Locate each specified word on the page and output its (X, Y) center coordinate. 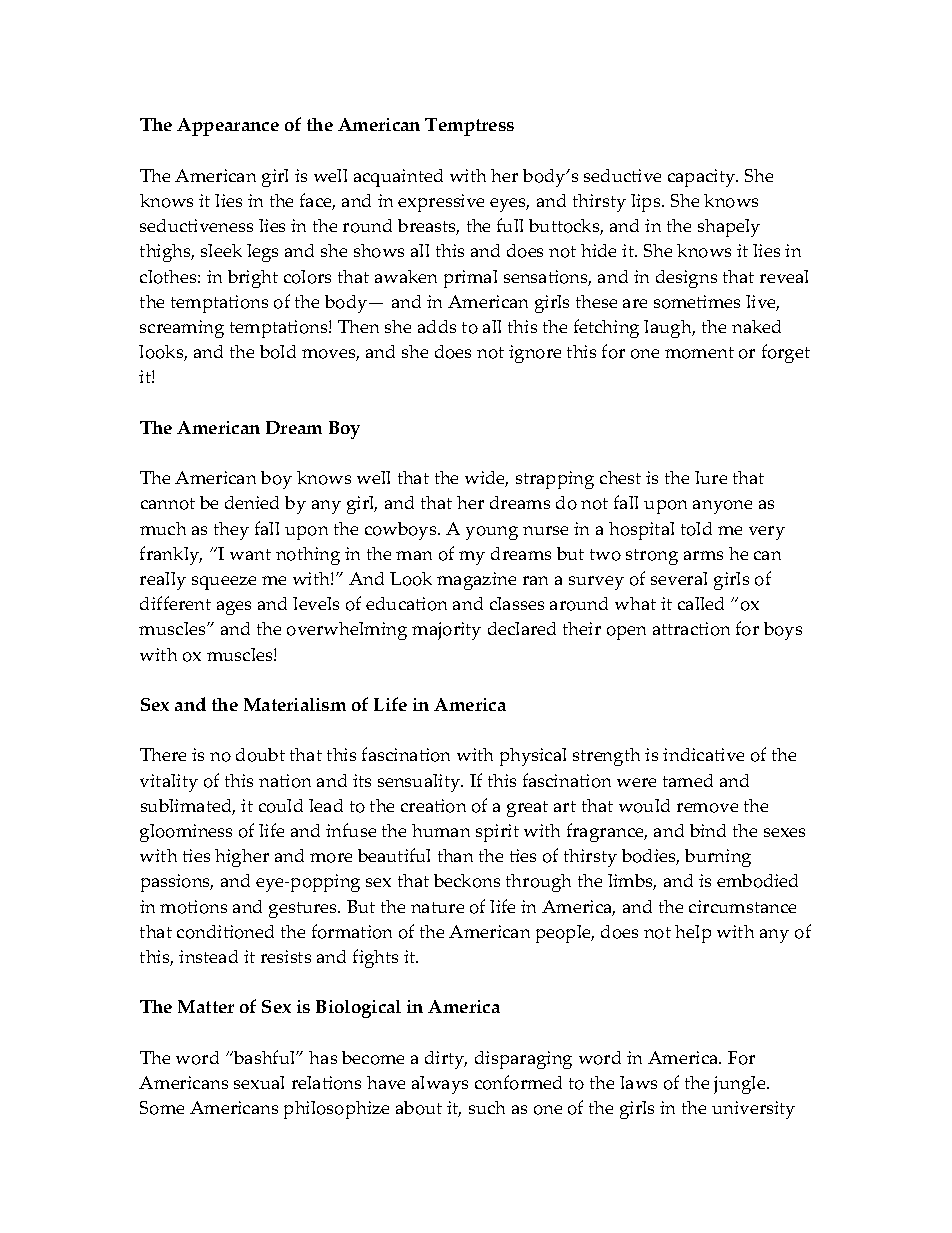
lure (711, 477)
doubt (260, 755)
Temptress (469, 127)
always (440, 1085)
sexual (259, 1082)
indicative (703, 754)
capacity (703, 178)
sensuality (420, 783)
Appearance (228, 127)
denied (252, 502)
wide (486, 479)
